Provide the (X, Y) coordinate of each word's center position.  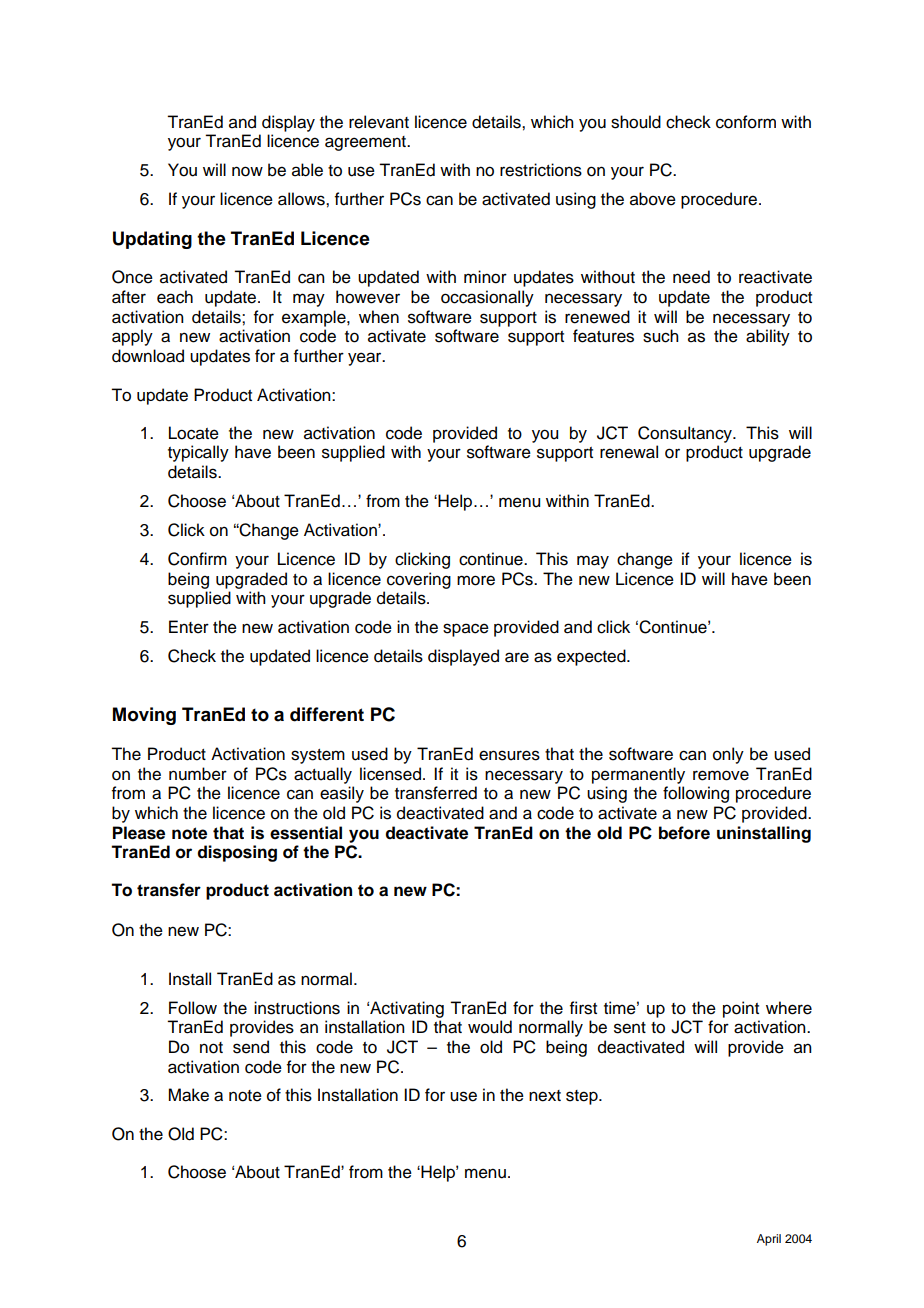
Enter (189, 627)
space (466, 630)
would (490, 1027)
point (741, 1009)
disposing (237, 853)
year (366, 359)
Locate (194, 433)
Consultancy (686, 434)
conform (746, 122)
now (247, 171)
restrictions (541, 170)
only (728, 755)
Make (188, 1095)
